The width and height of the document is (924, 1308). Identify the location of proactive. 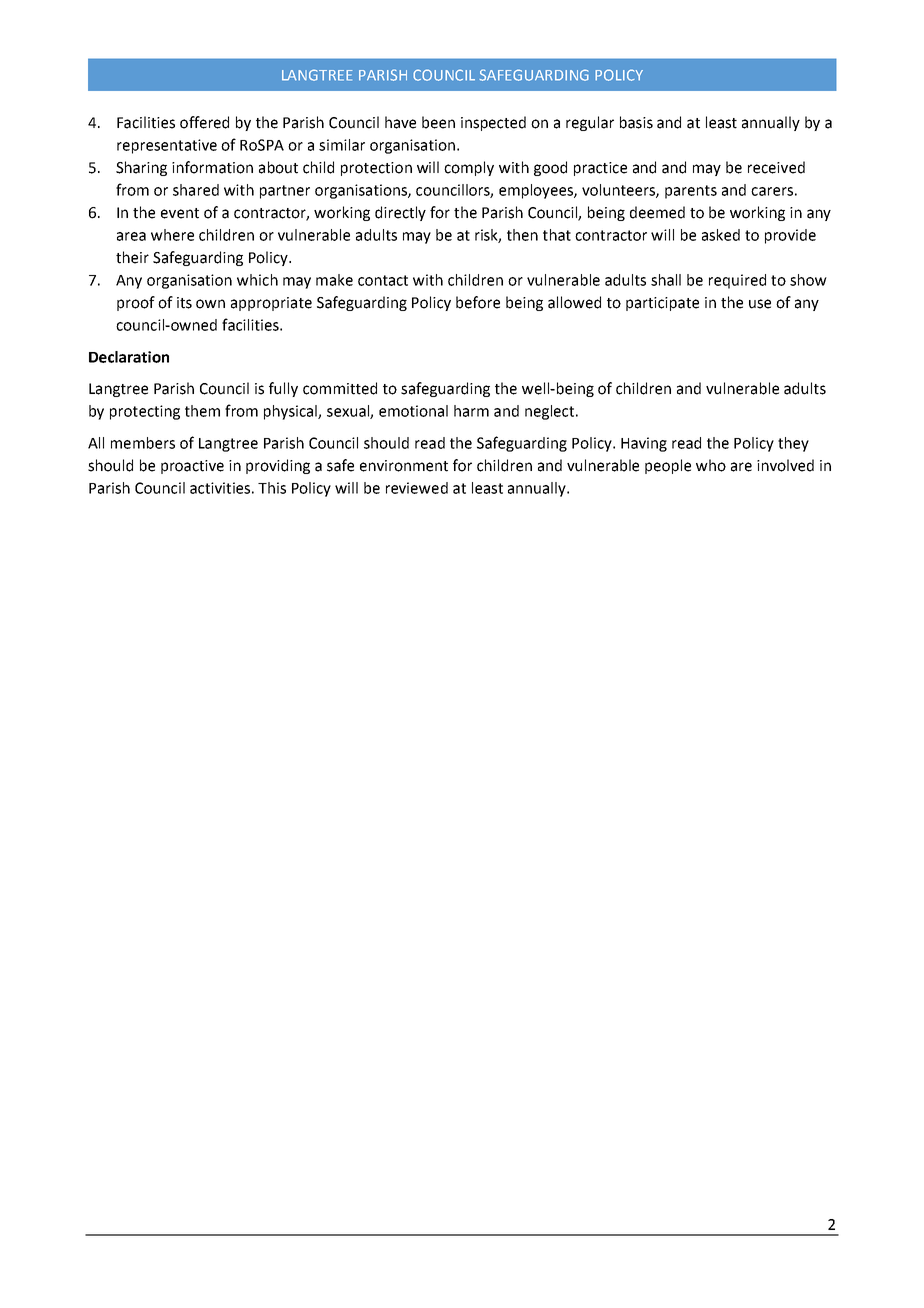
(192, 467).
